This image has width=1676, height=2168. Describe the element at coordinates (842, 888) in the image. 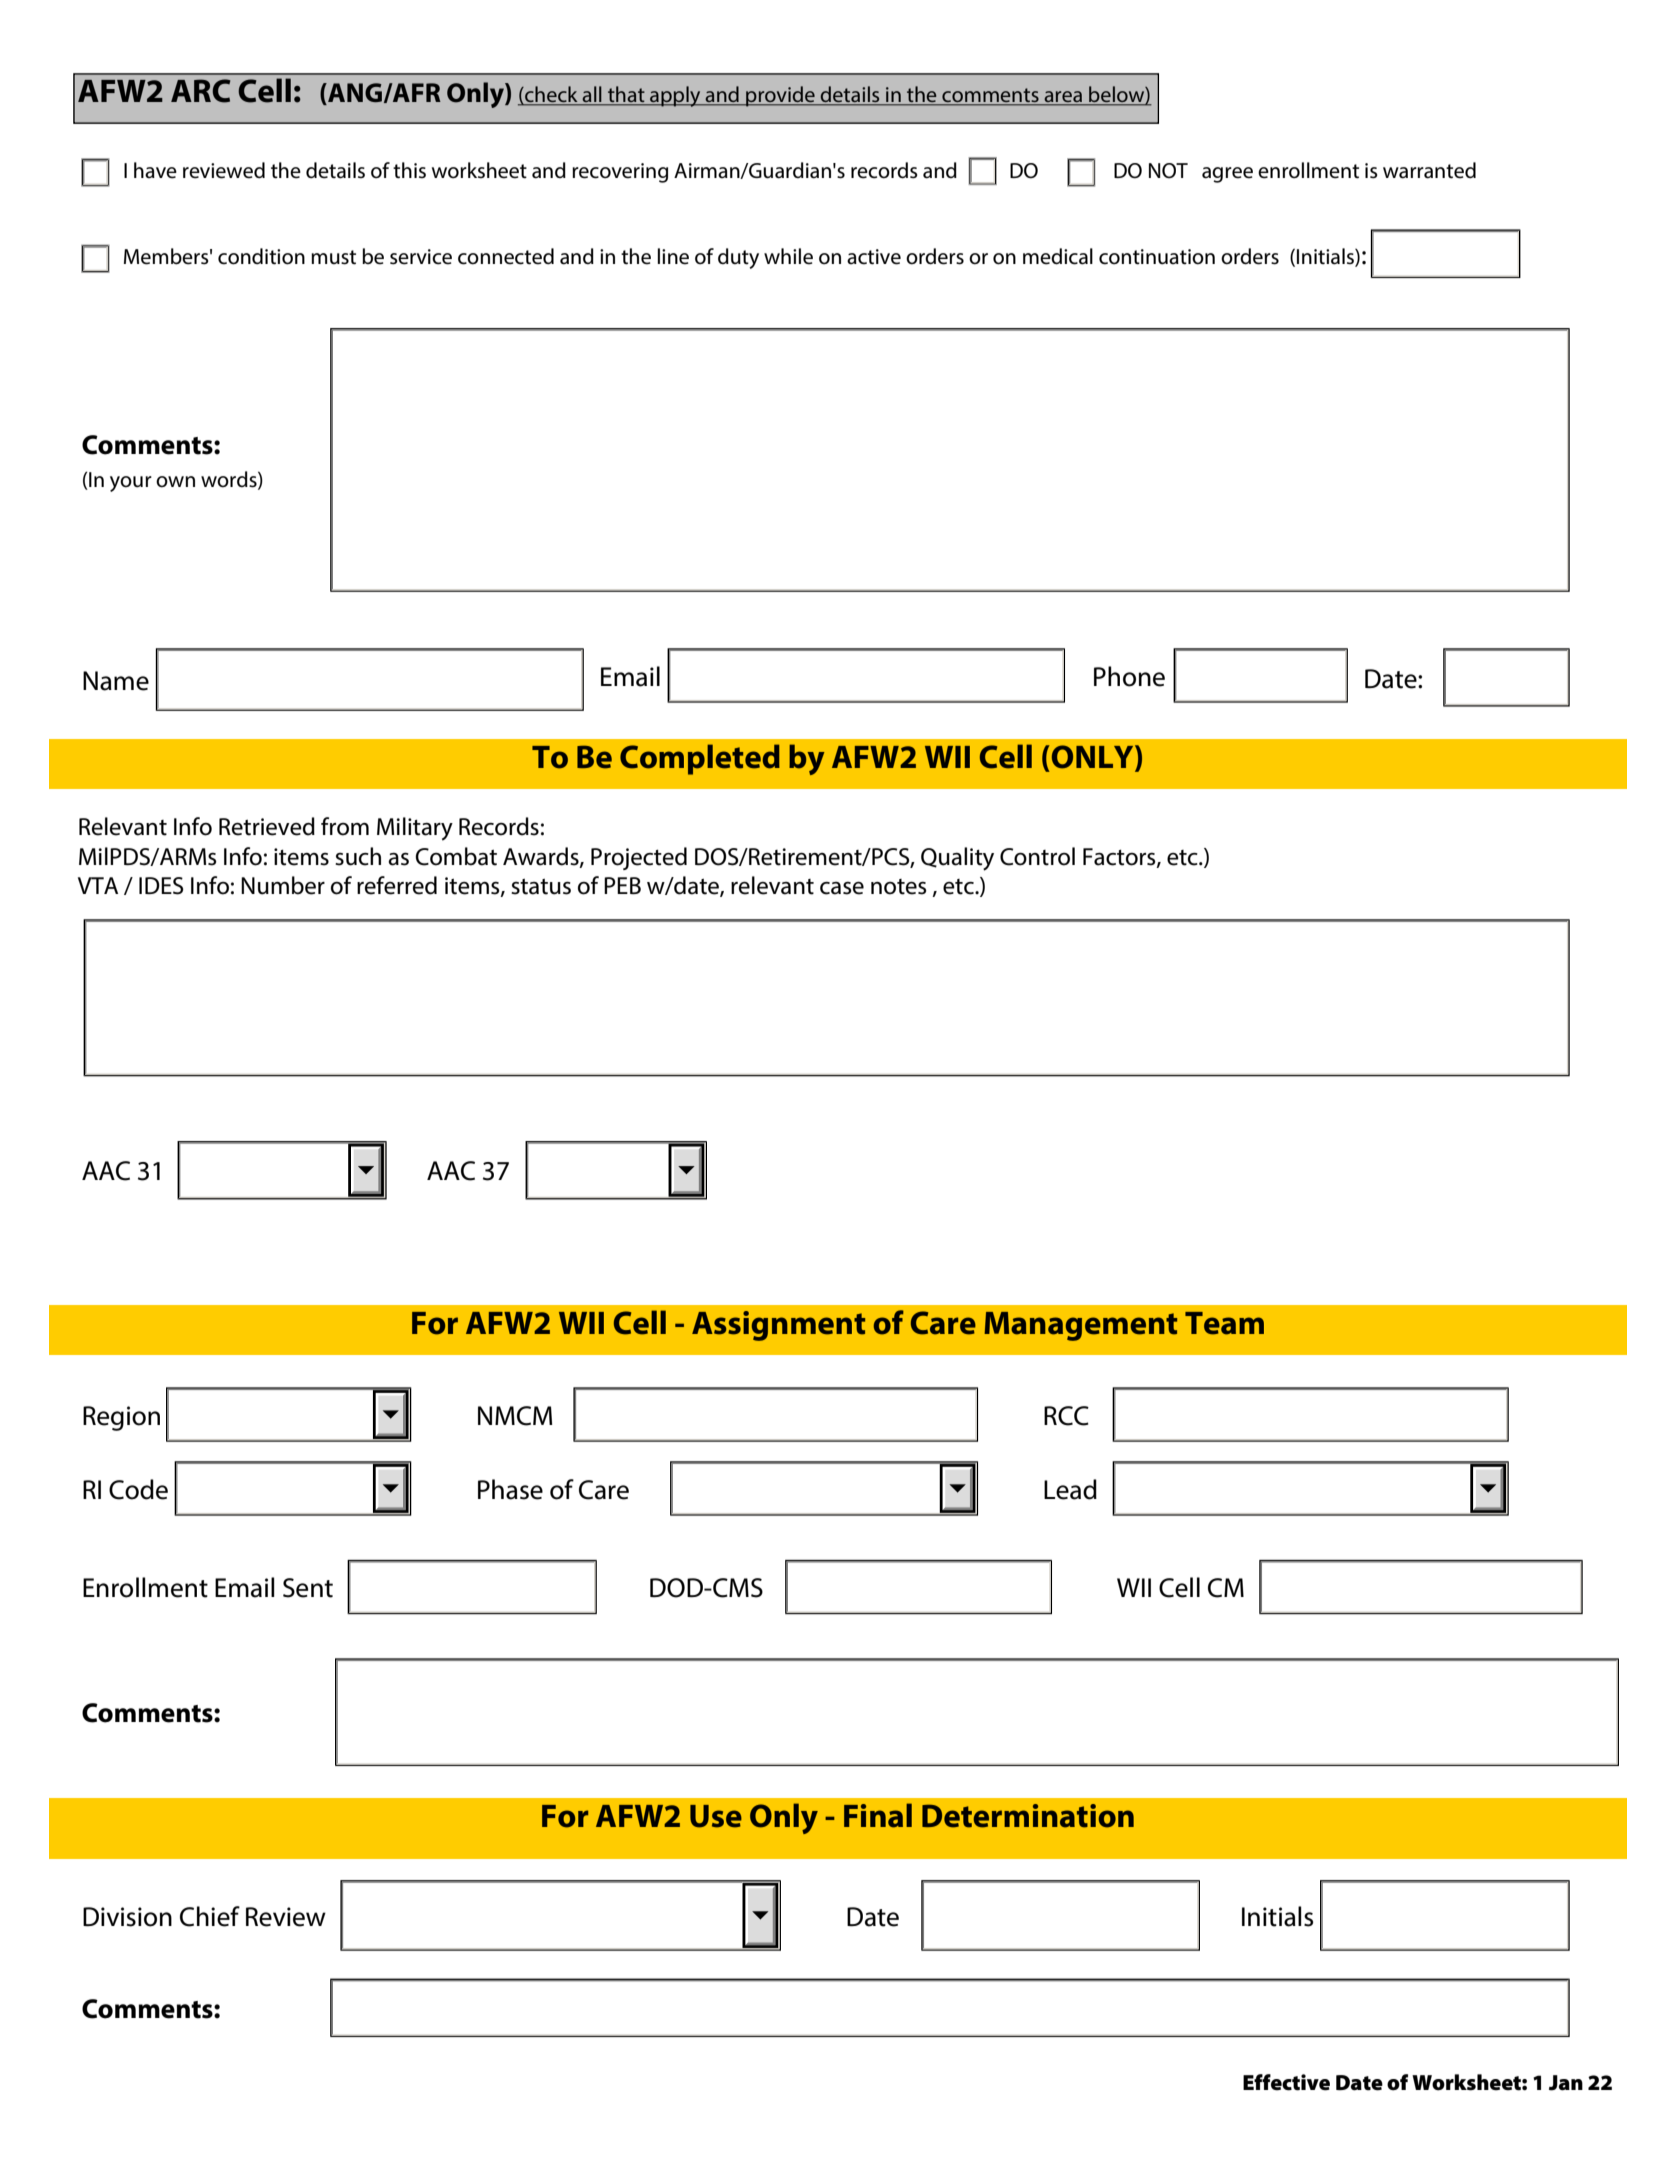

I see `case` at that location.
